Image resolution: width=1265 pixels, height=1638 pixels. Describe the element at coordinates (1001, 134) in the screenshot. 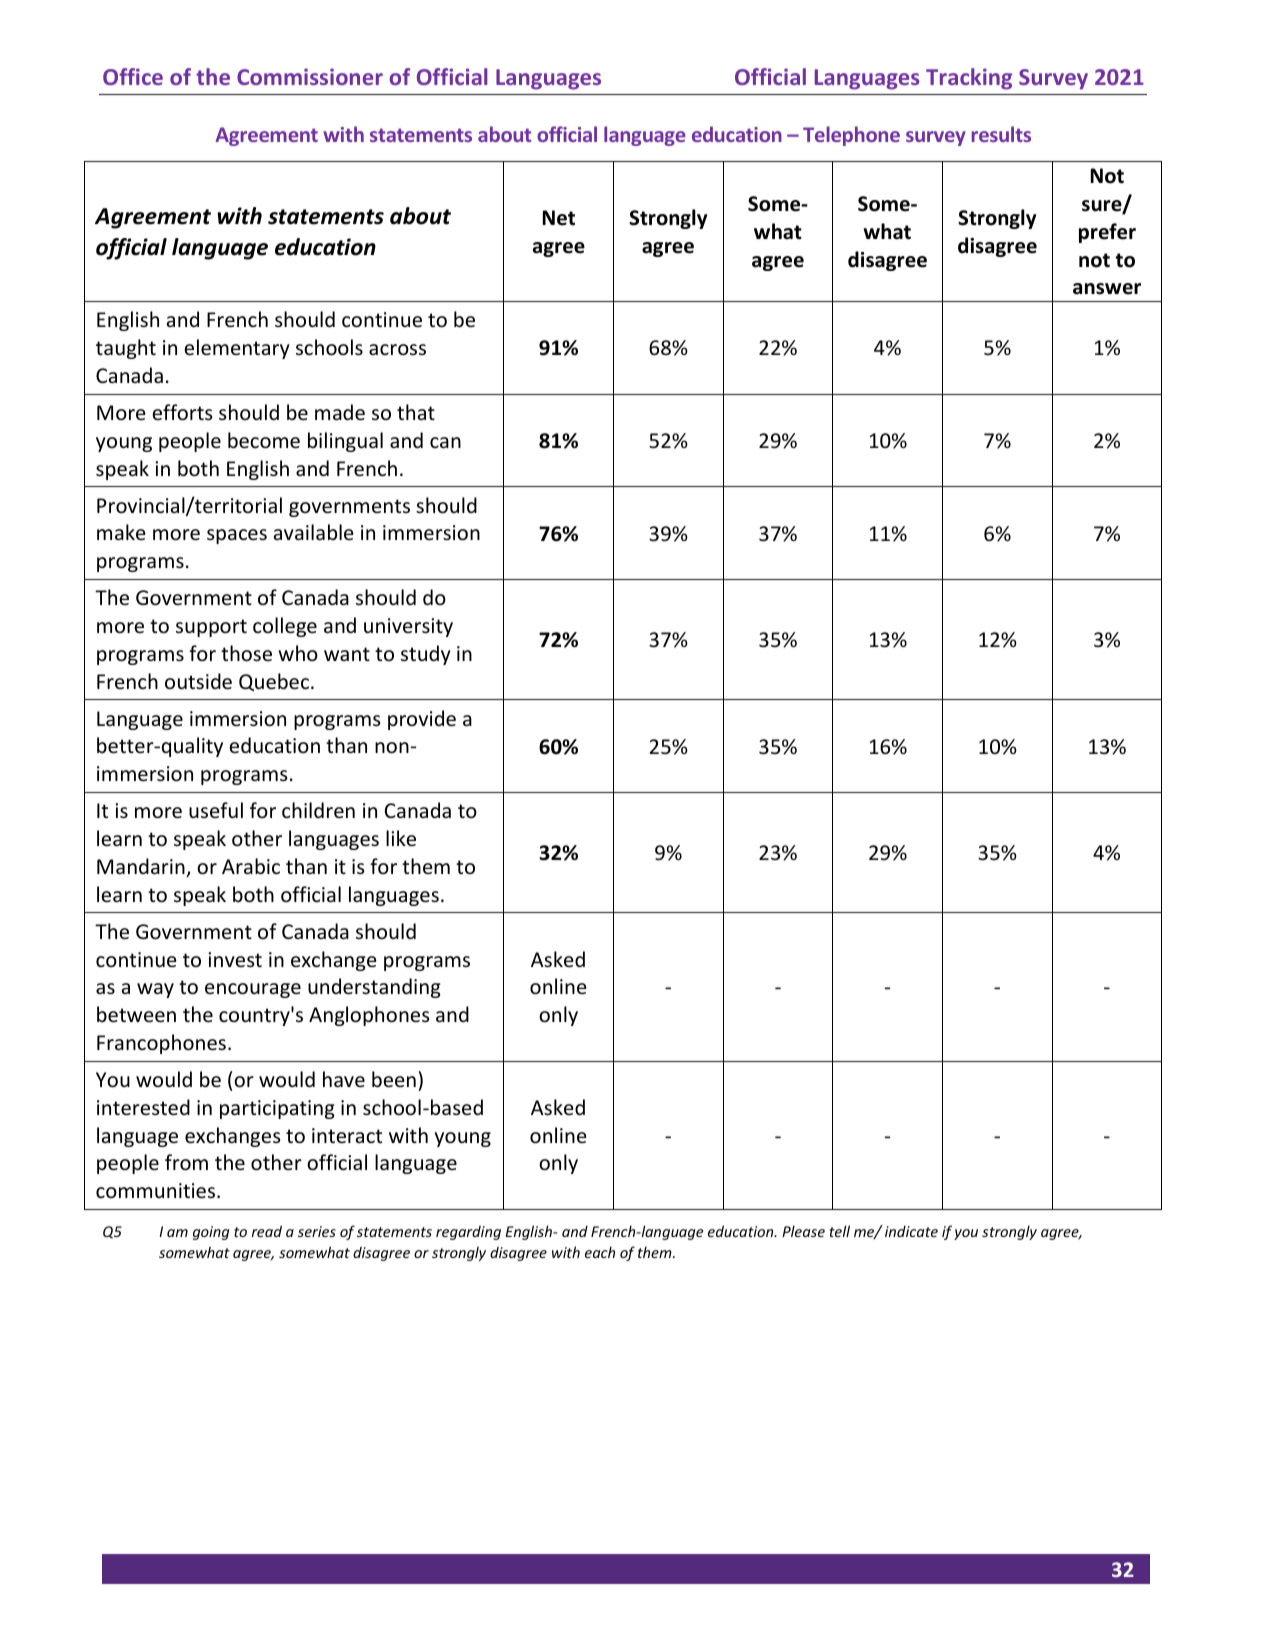

I see `results` at that location.
